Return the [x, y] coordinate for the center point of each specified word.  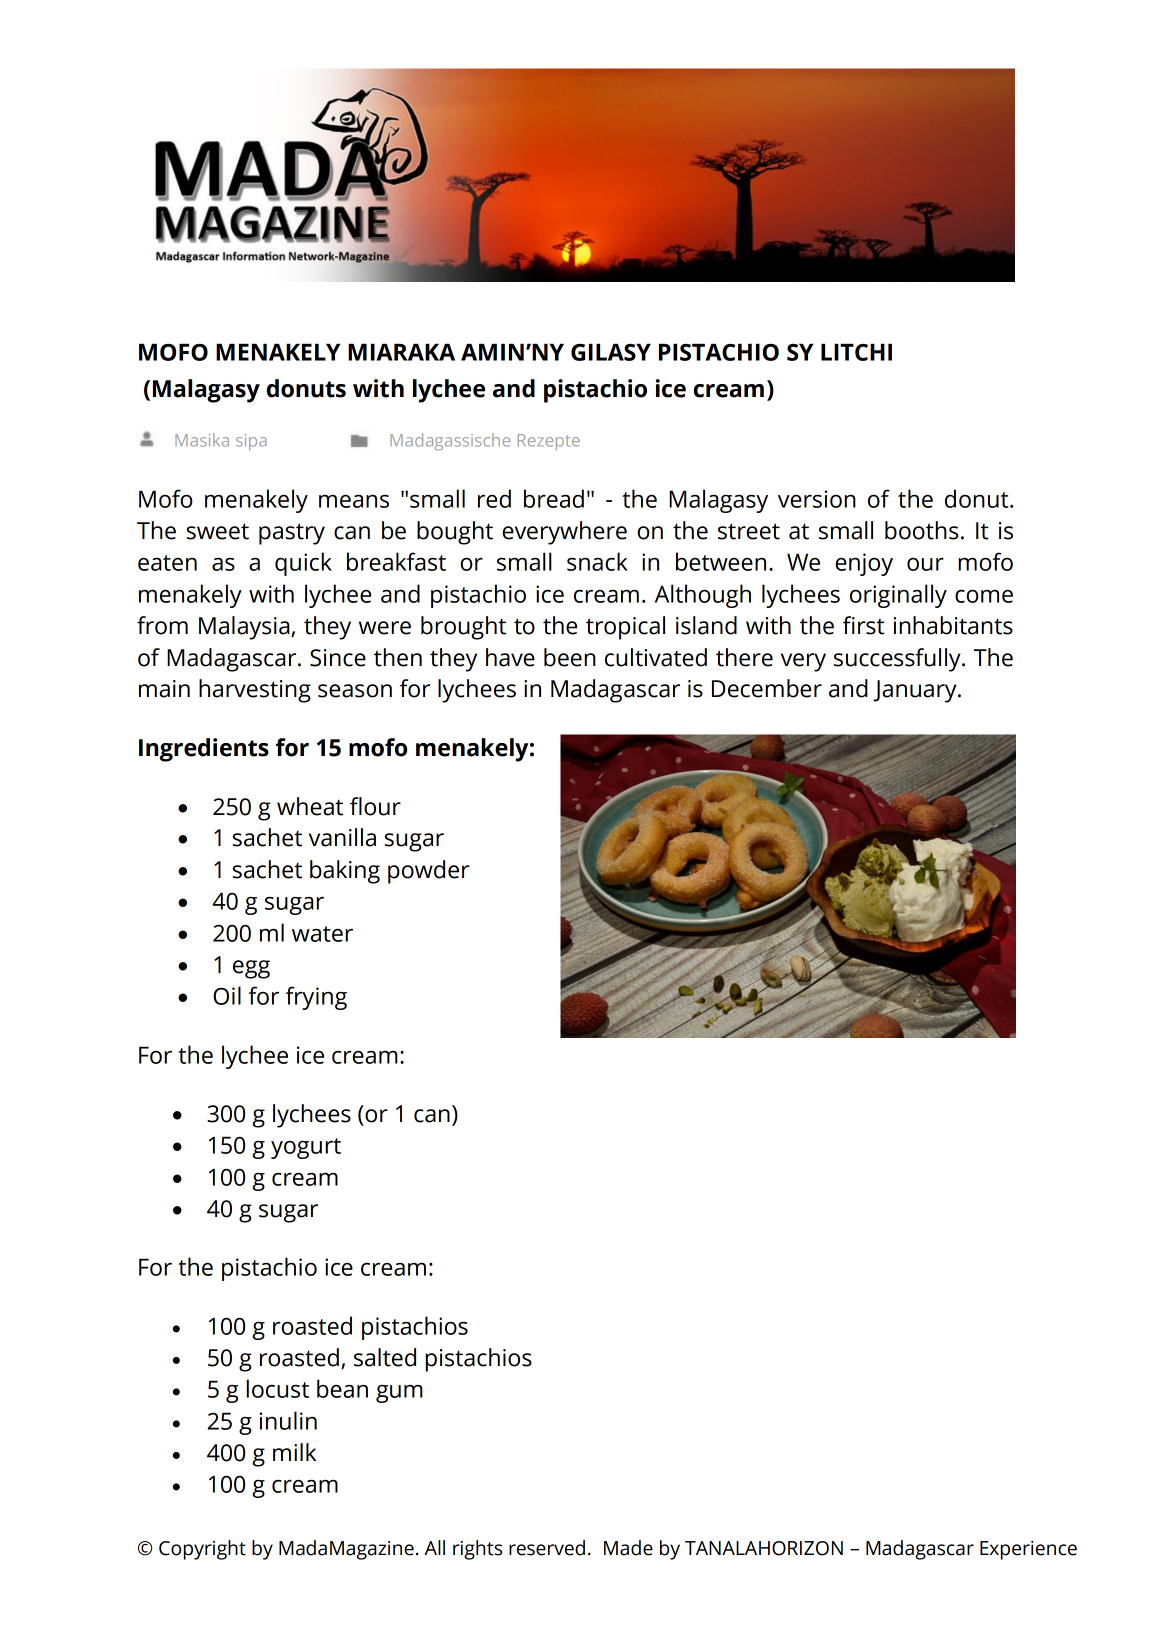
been [570, 657]
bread [554, 498]
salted [385, 1357]
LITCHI [856, 352]
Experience [1028, 1550]
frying [316, 998]
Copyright [202, 1550]
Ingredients [204, 750]
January [916, 691]
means [354, 501]
